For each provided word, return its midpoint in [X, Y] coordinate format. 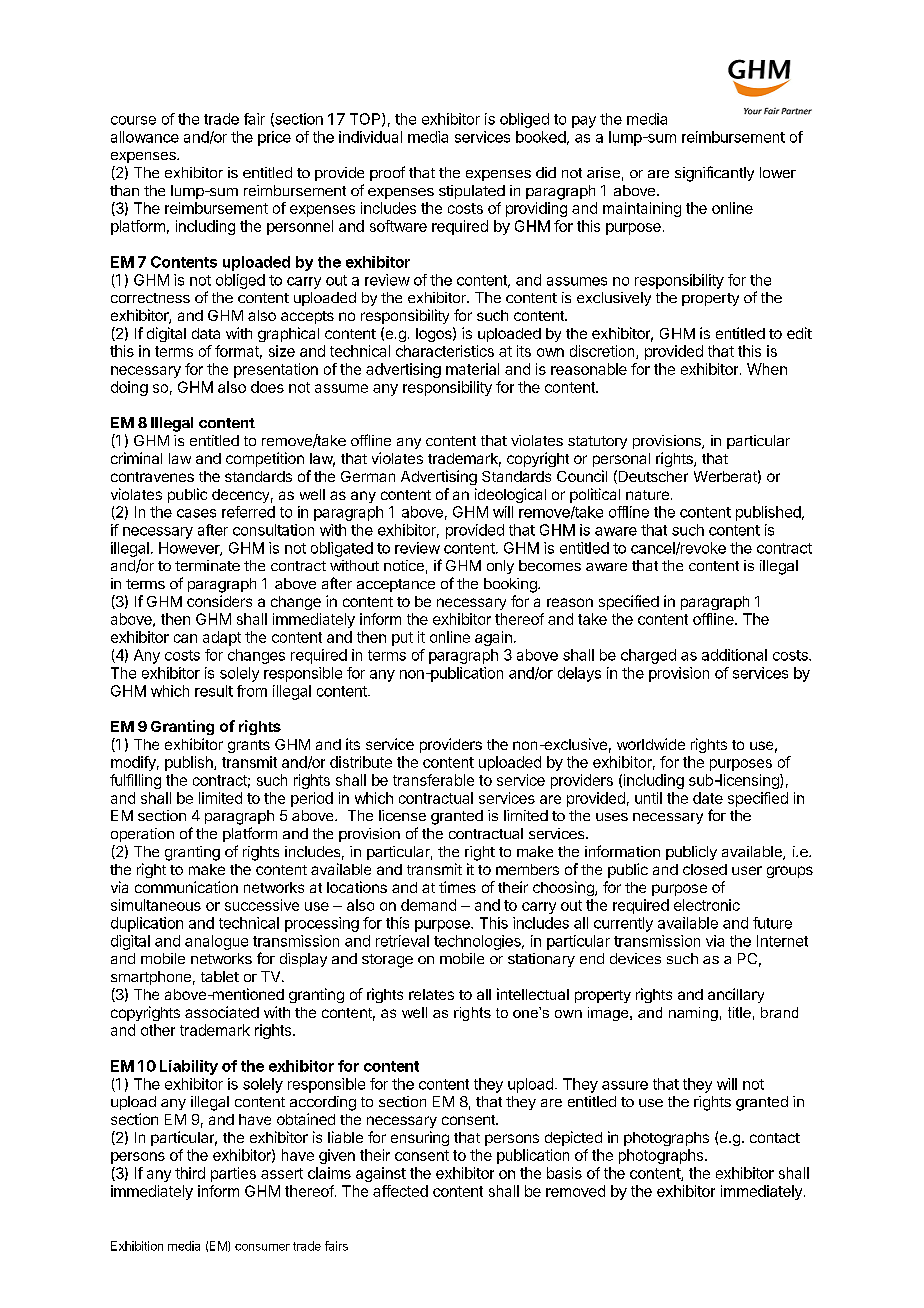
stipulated [472, 192]
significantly [714, 174]
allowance [145, 137]
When [767, 369]
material [472, 369]
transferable [433, 780]
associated [222, 1012]
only [500, 567]
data [206, 333]
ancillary [736, 995]
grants [249, 746]
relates [431, 994]
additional [734, 655]
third [190, 1173]
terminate [207, 565]
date [708, 798]
